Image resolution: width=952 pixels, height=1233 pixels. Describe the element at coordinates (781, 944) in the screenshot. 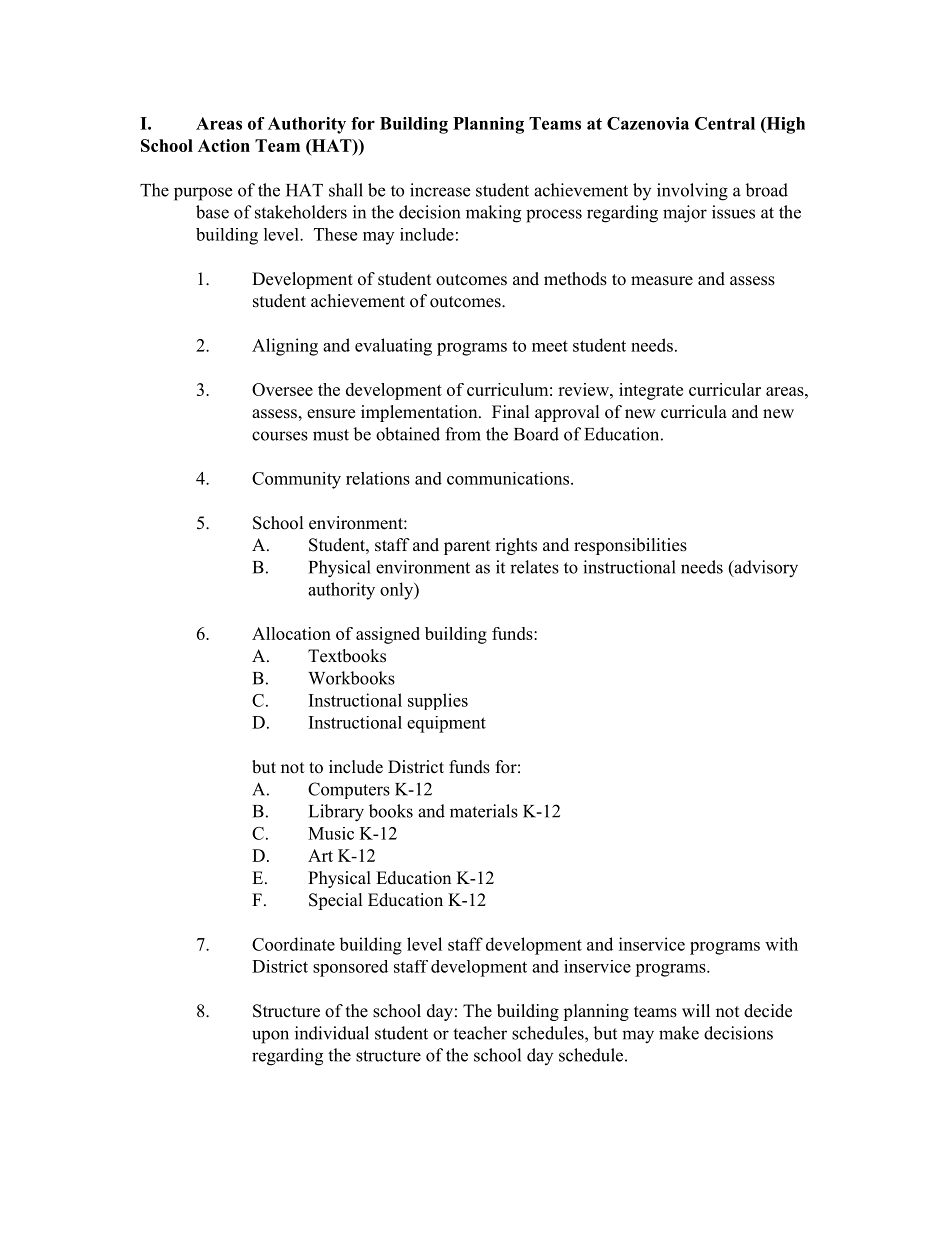

I see `with` at that location.
